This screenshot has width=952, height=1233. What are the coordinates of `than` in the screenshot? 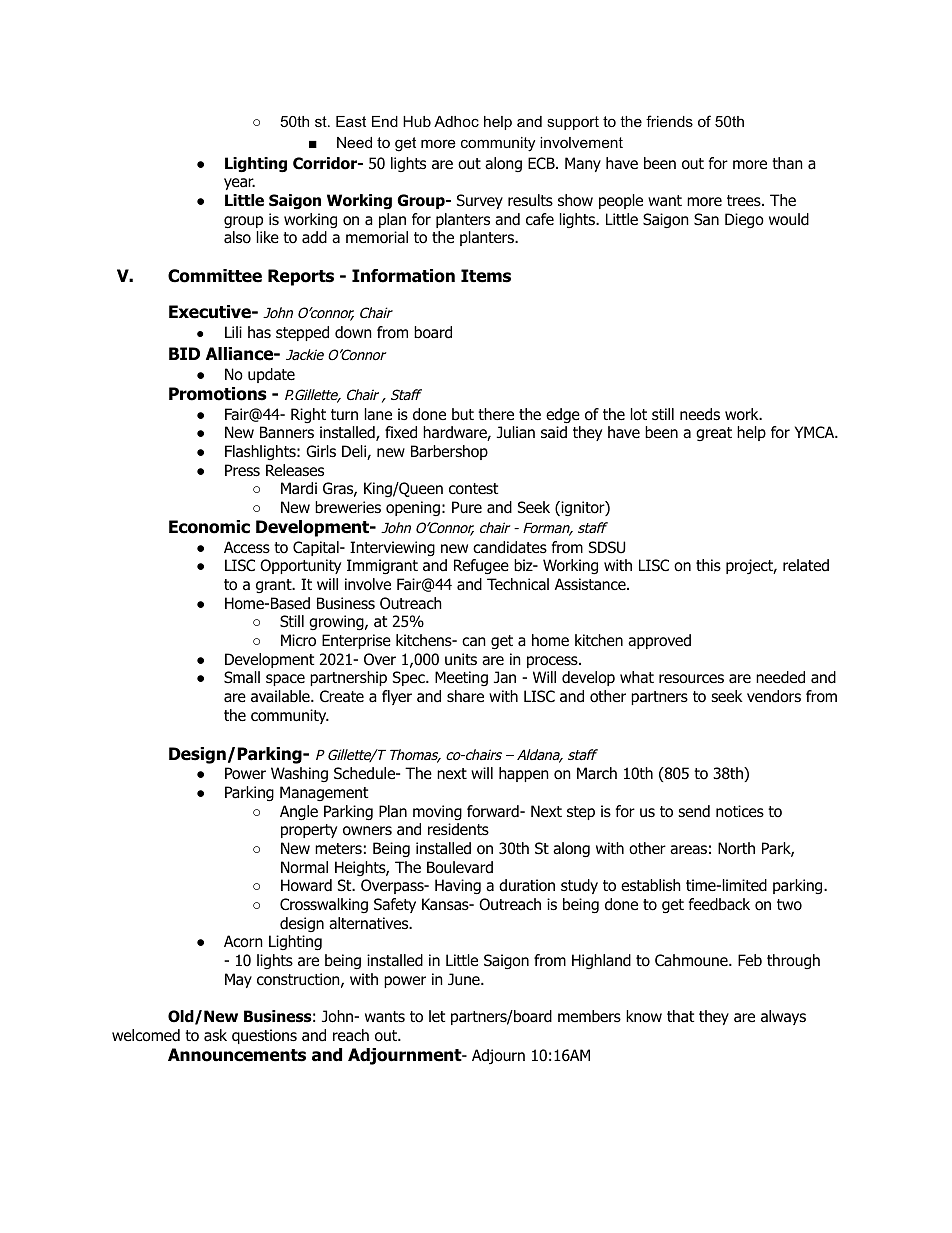 It's located at (787, 163).
